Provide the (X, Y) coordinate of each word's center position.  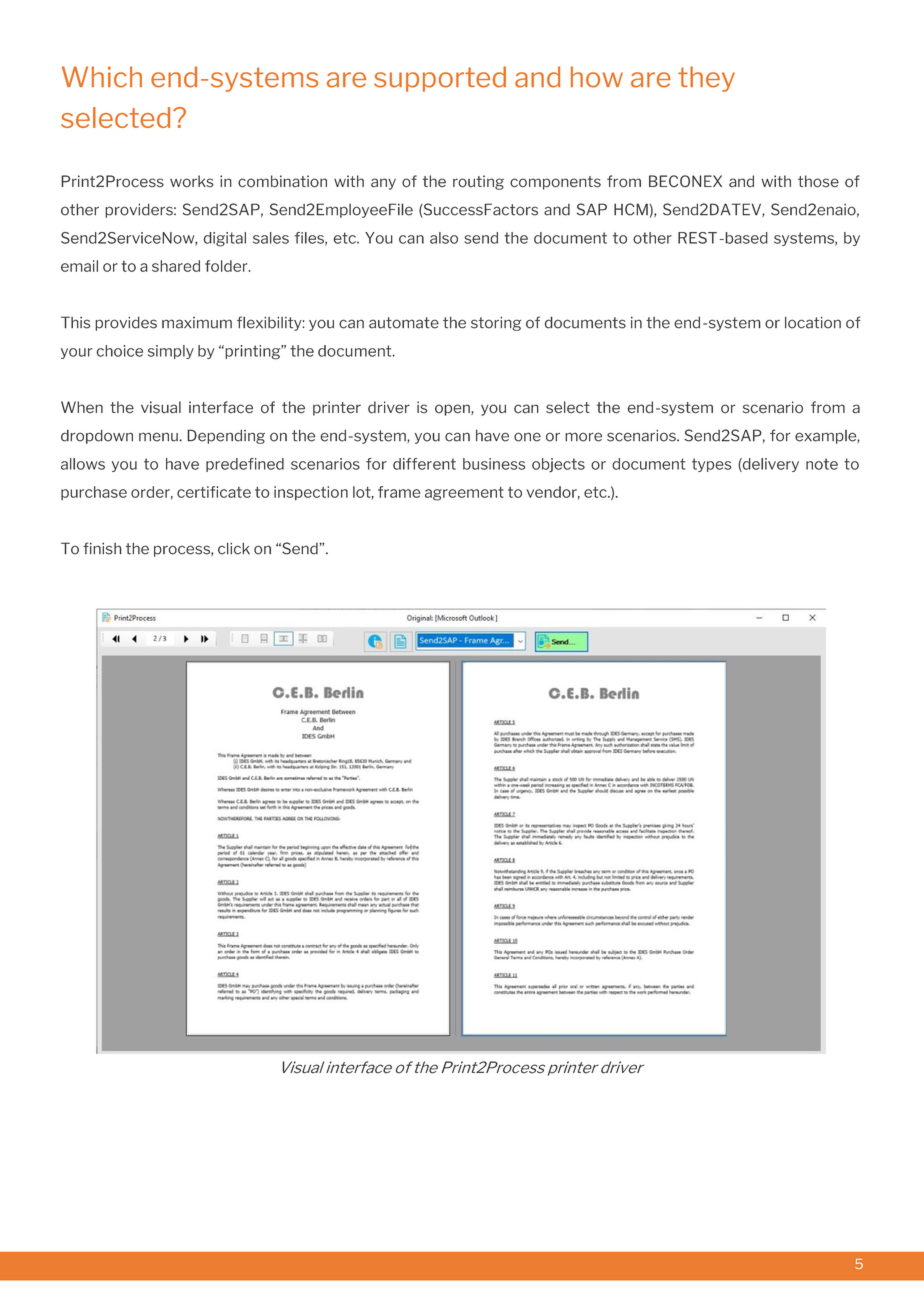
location (813, 323)
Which (102, 77)
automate (404, 323)
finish (102, 548)
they (706, 79)
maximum (197, 323)
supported (440, 79)
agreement (464, 494)
